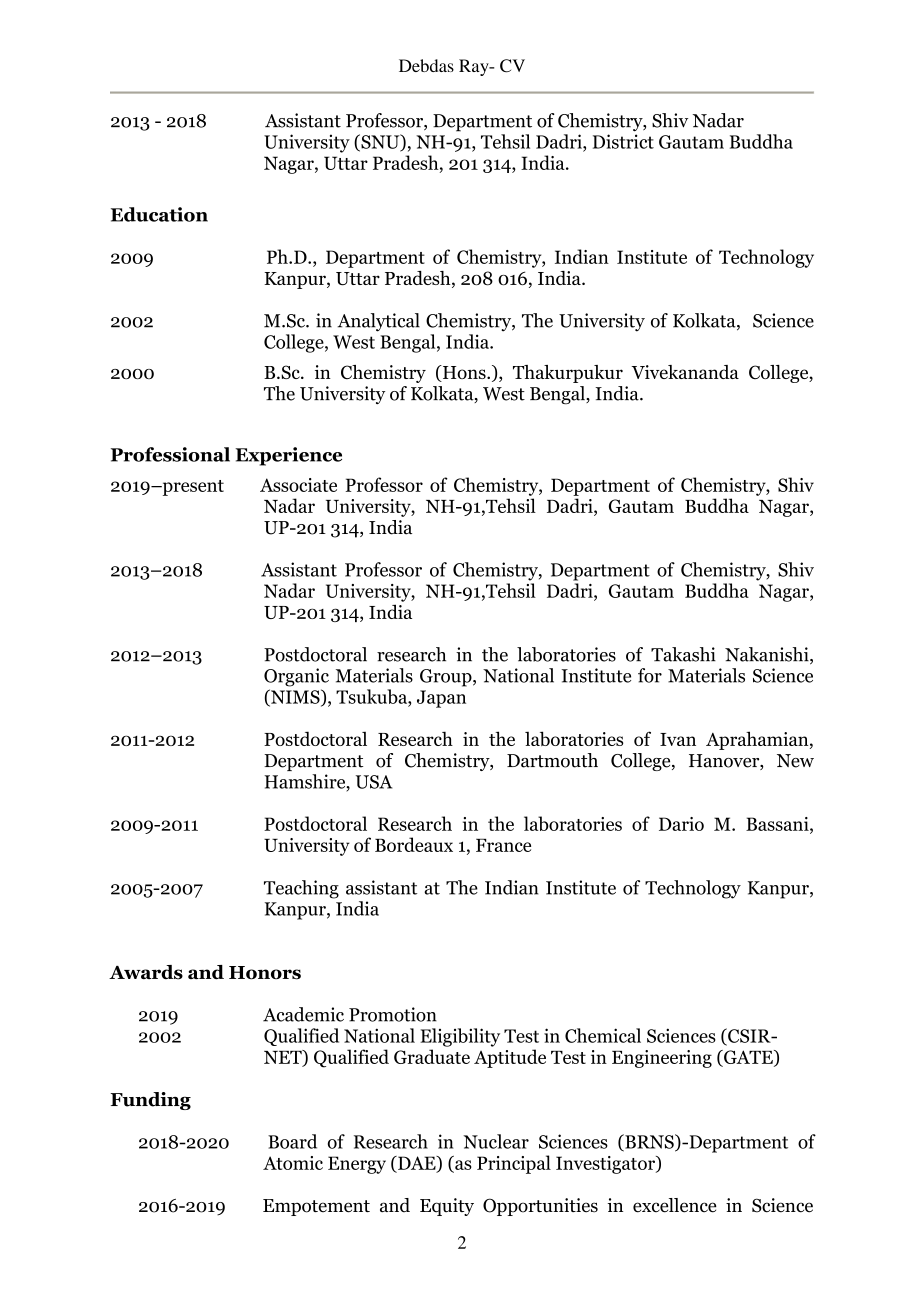  I want to click on Atomic, so click(293, 1163).
